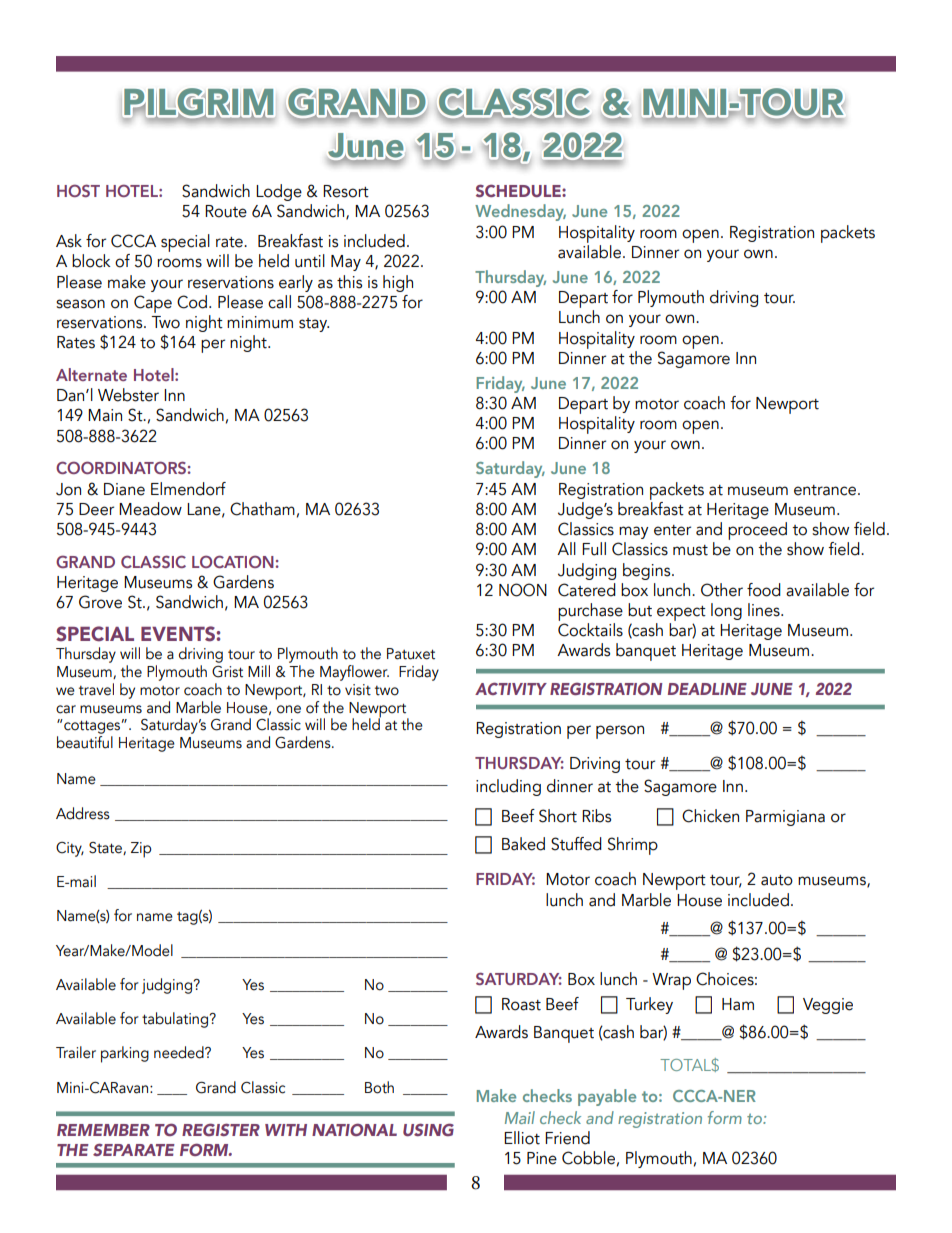  I want to click on NOON, so click(523, 590).
